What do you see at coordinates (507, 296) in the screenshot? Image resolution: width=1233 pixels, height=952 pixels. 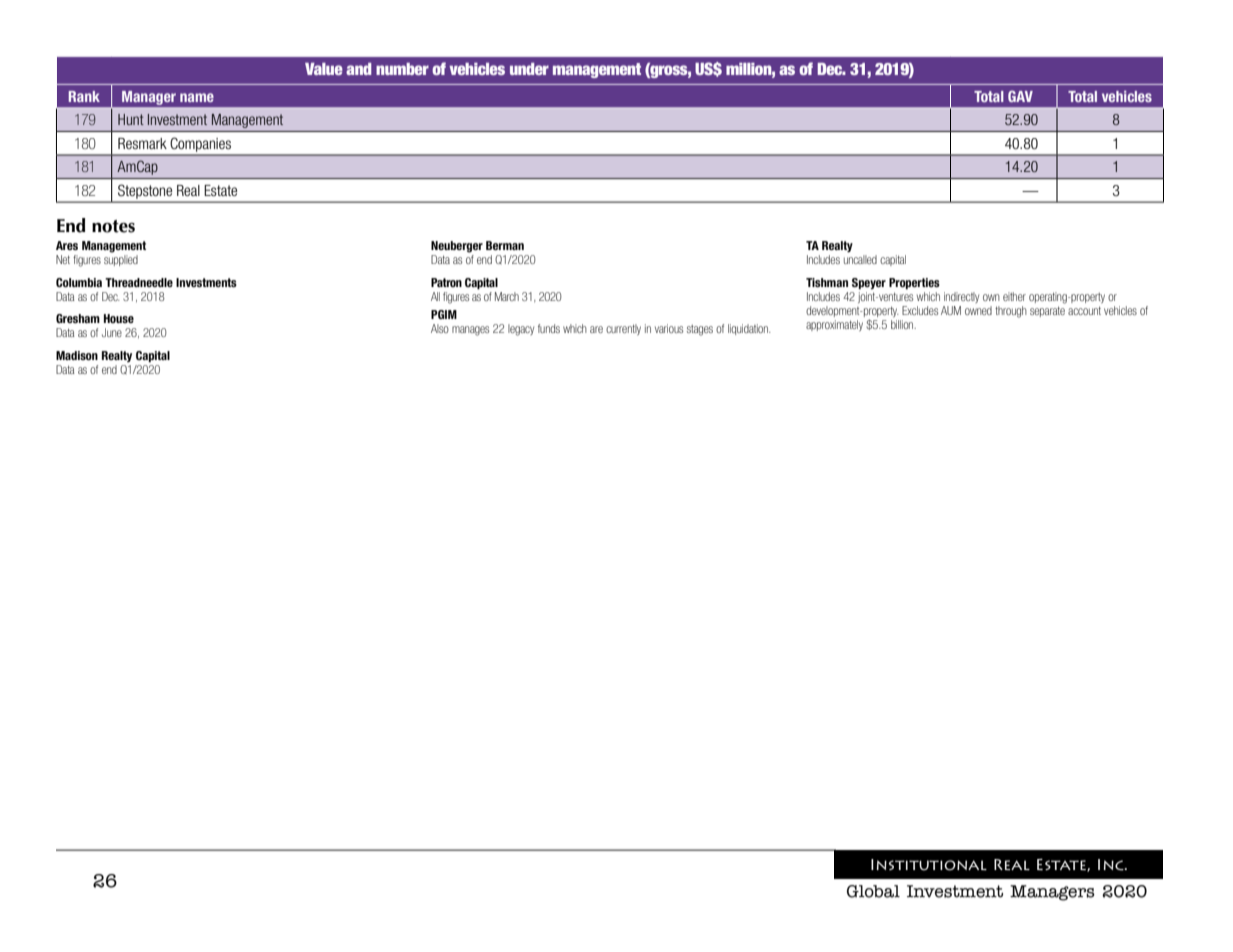 I see `March` at bounding box center [507, 296].
